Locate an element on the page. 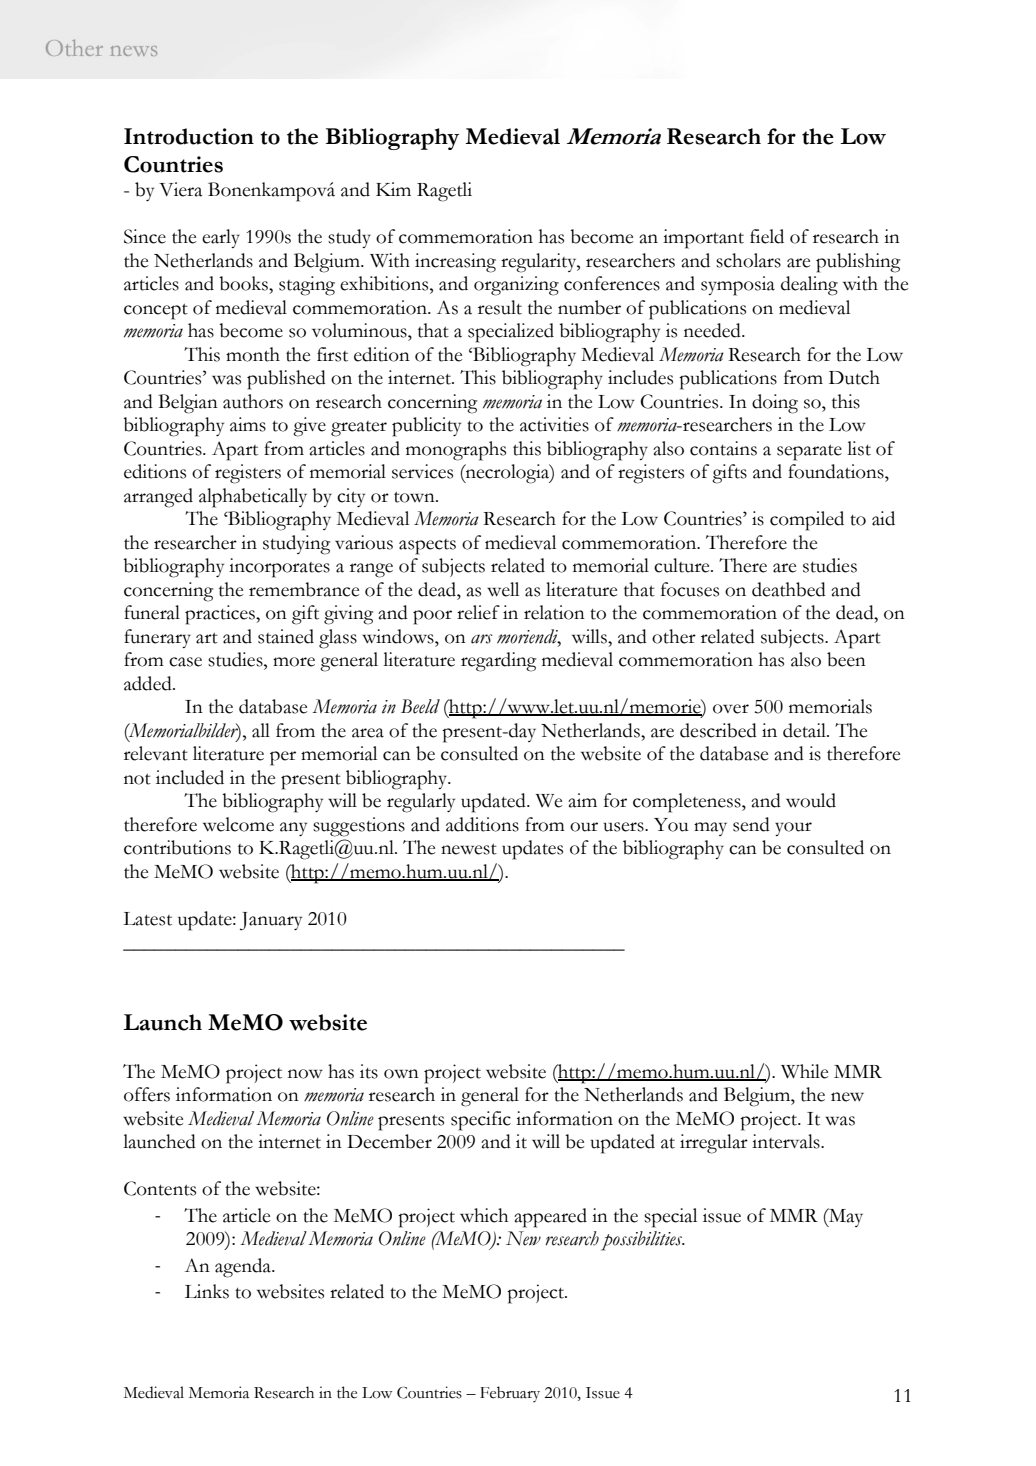 The image size is (1036, 1466). included is located at coordinates (190, 777).
